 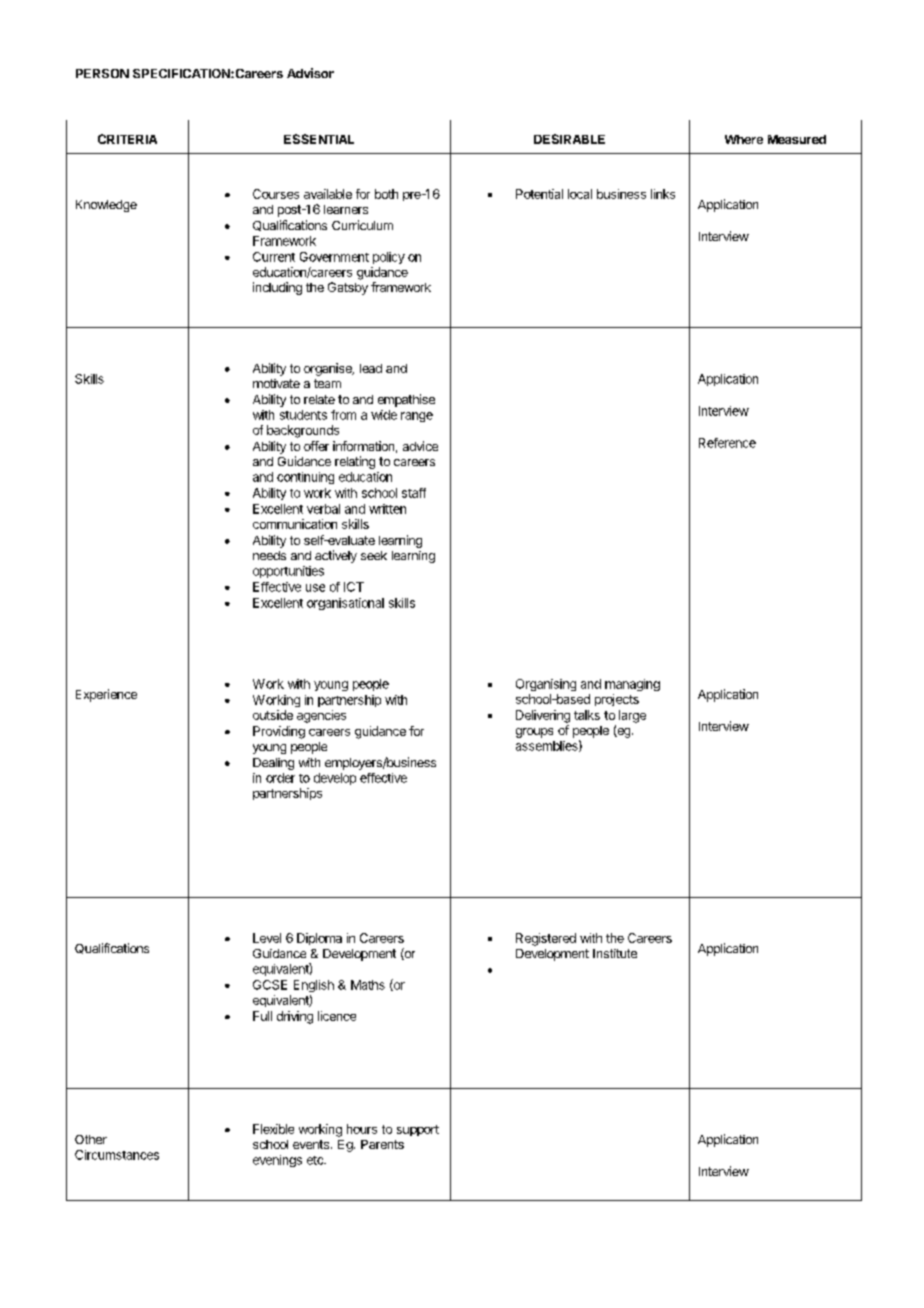 I want to click on Circumstances, so click(x=117, y=1155).
